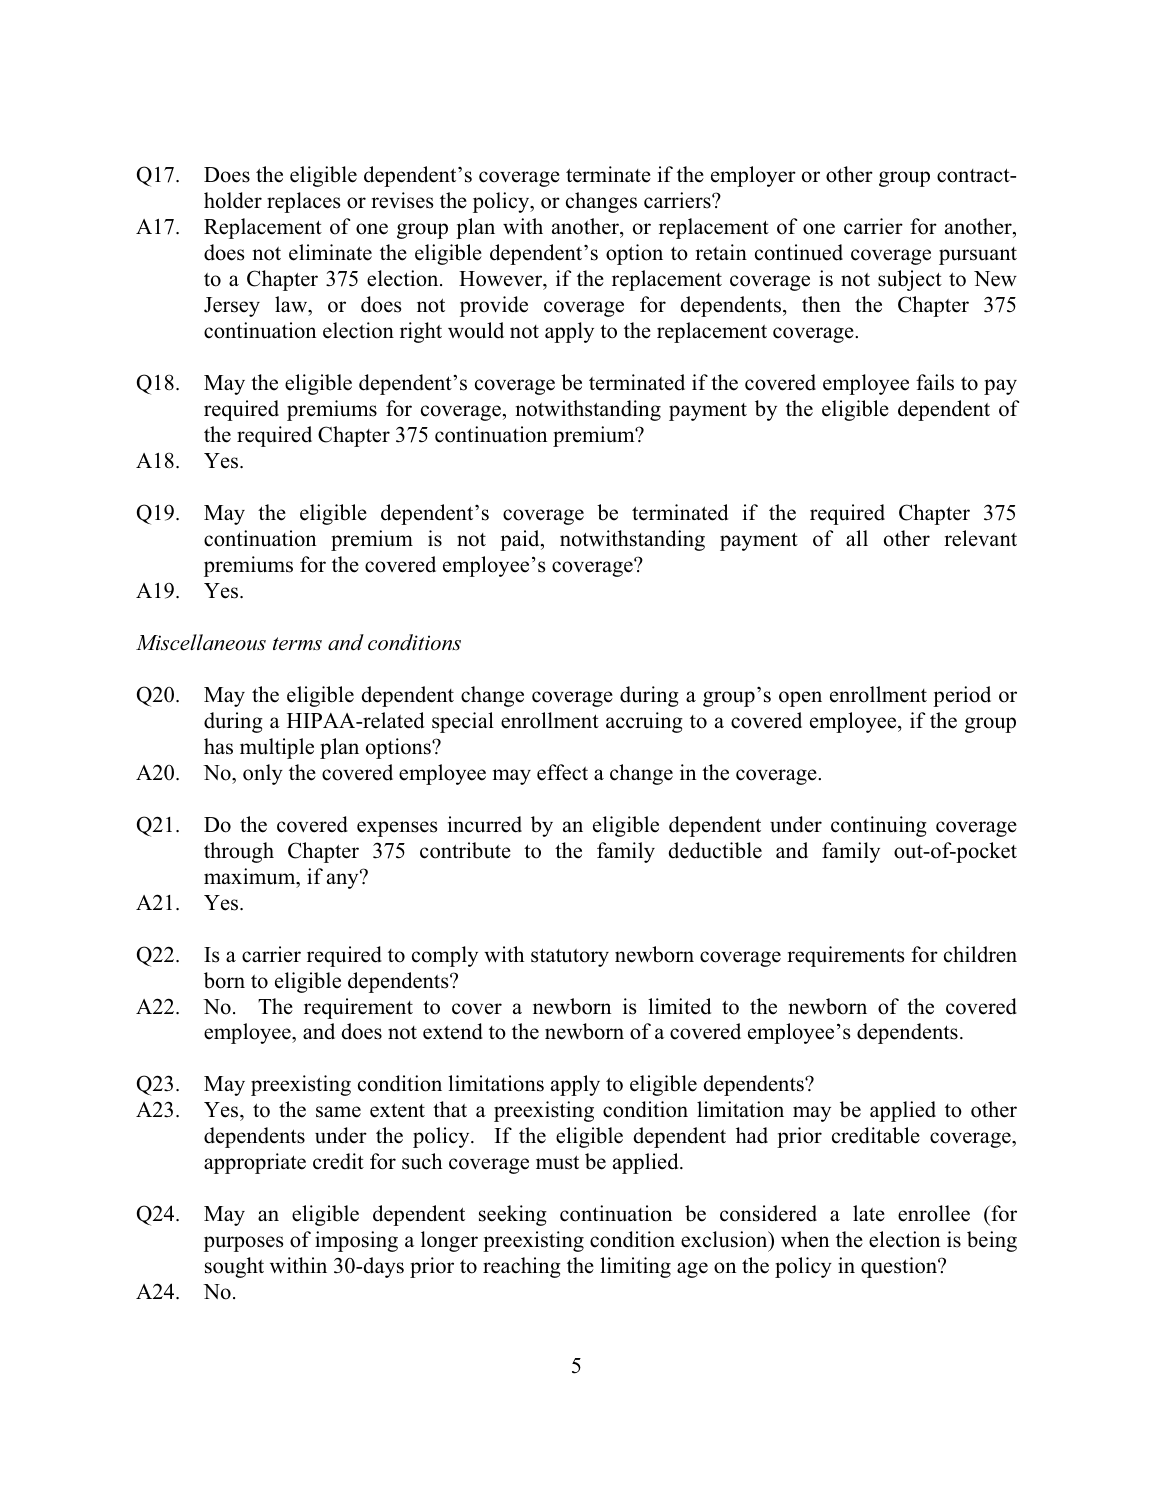  I want to click on retain, so click(721, 252).
